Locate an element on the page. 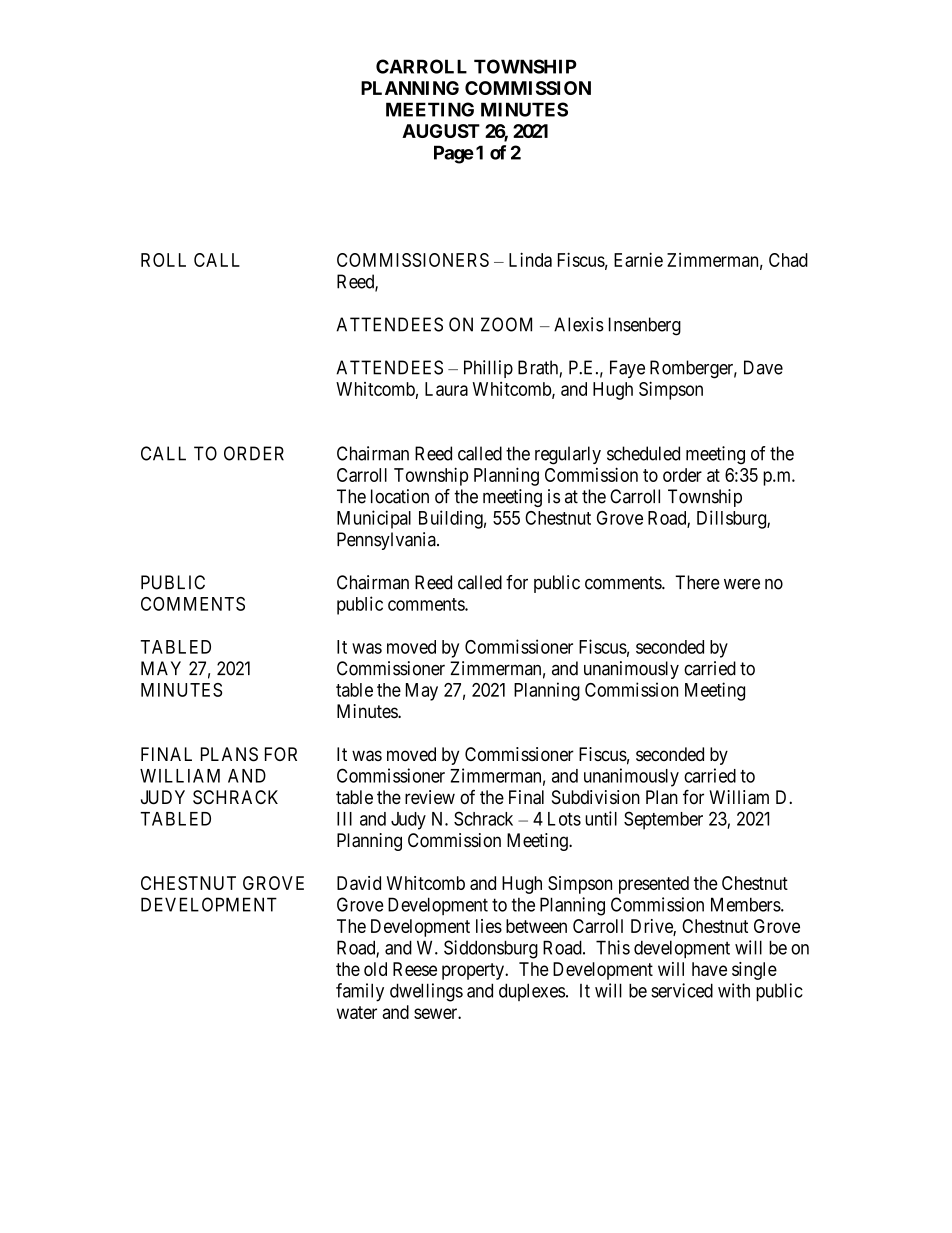 The image size is (952, 1233). were is located at coordinates (742, 584).
